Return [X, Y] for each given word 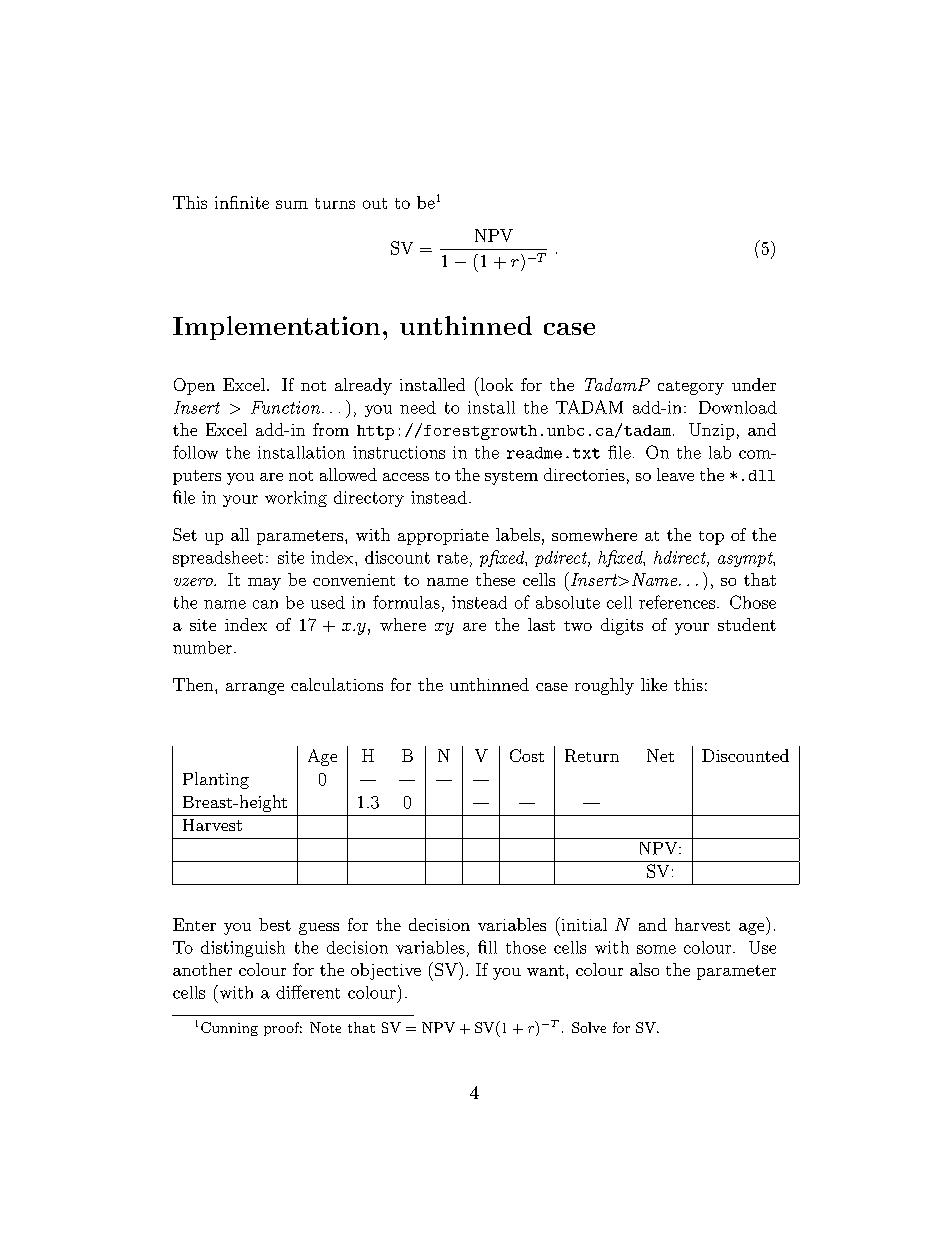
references [678, 602]
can [265, 604]
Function [287, 407]
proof [283, 1029]
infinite [242, 202]
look [495, 384]
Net [660, 755]
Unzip [711, 431]
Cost [527, 755]
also [644, 969]
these [495, 579]
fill [487, 947]
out [375, 203]
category [691, 388]
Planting [216, 780]
